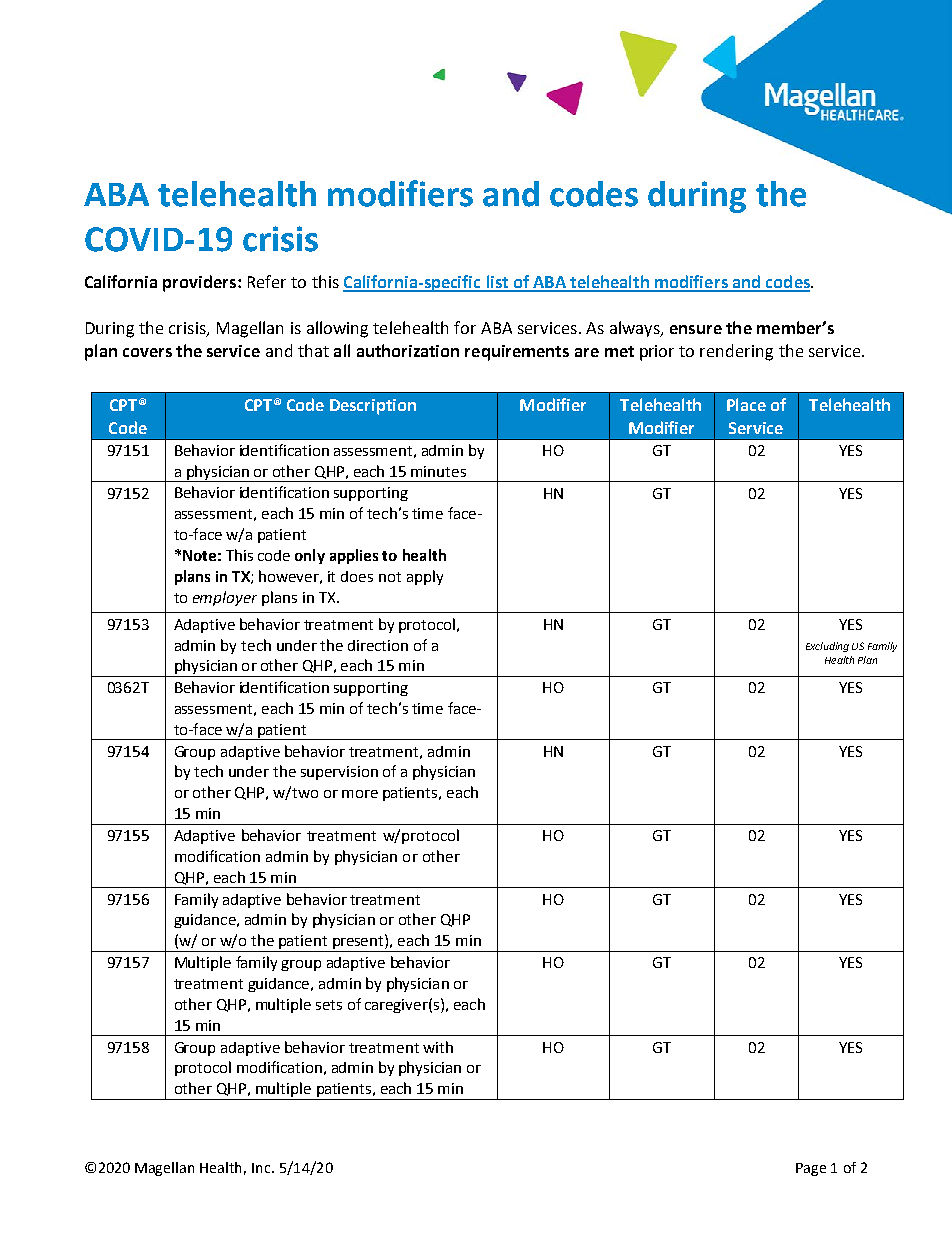 The height and width of the screenshot is (1233, 952). Describe the element at coordinates (827, 647) in the screenshot. I see `Excluding` at that location.
